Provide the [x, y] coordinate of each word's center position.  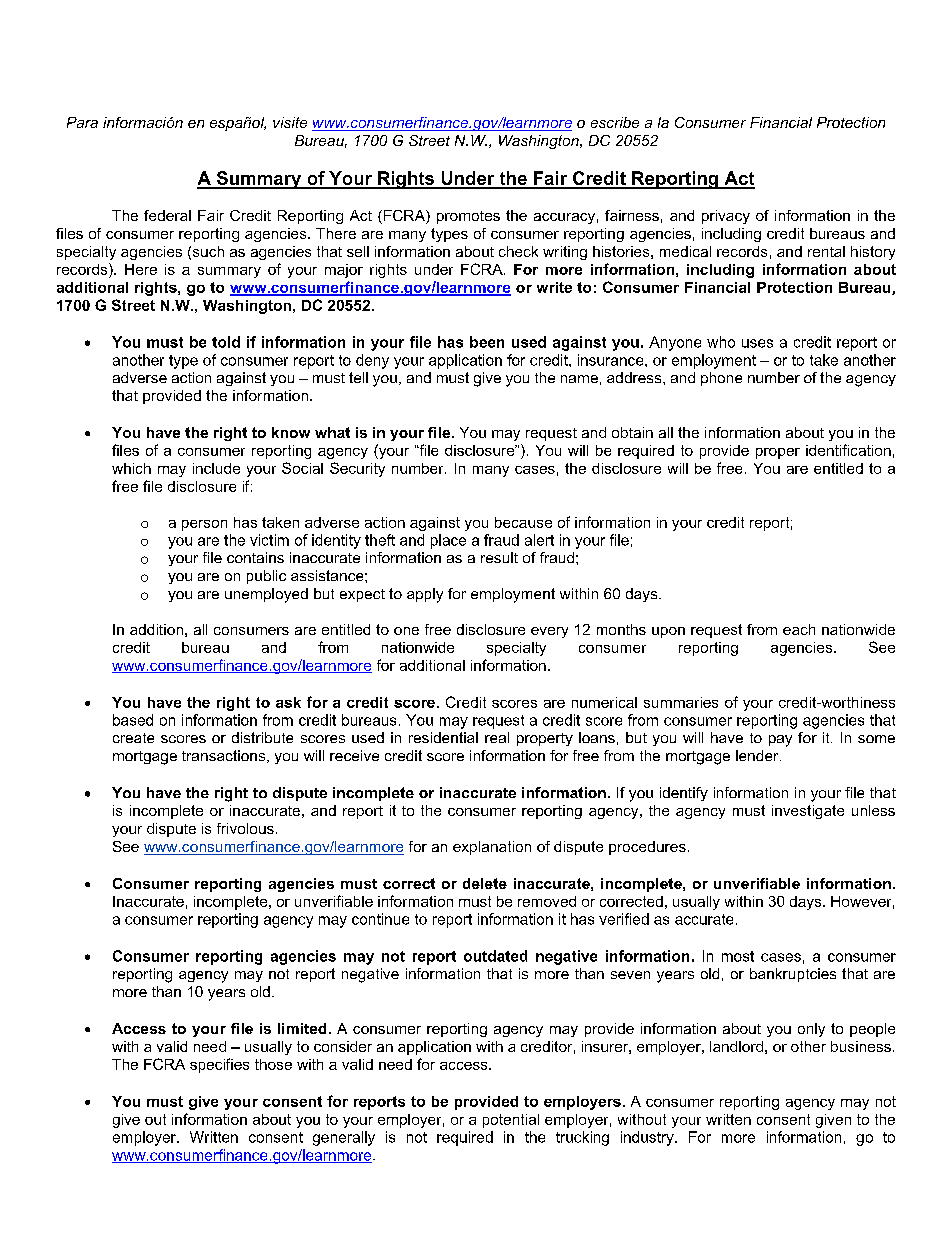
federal [167, 215]
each [799, 629]
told [226, 342]
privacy [726, 217]
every [549, 632]
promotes [468, 217]
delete [485, 883]
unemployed [266, 595]
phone [721, 379]
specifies [219, 1065]
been [487, 342]
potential [511, 1121]
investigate [808, 812]
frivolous [245, 828]
